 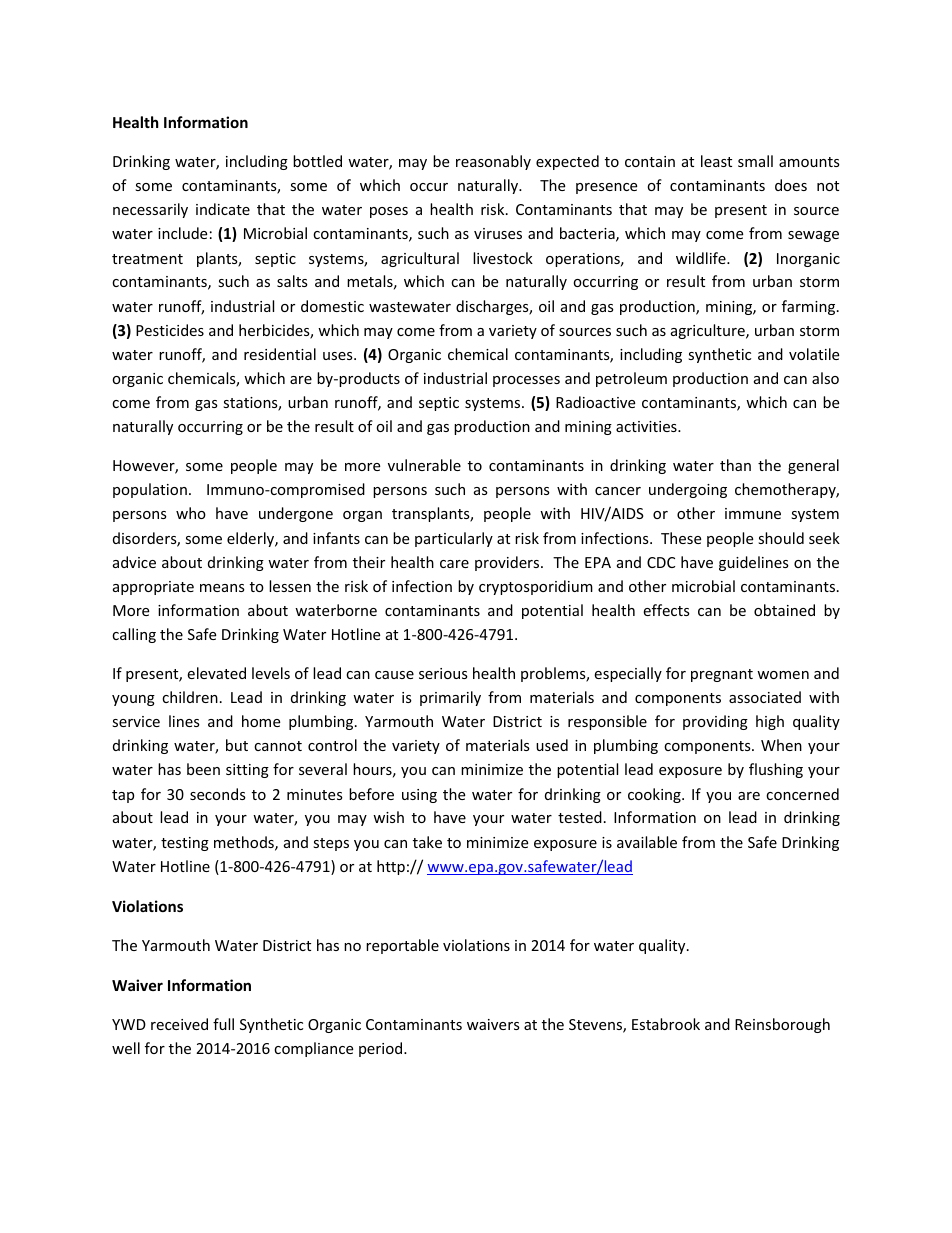 I want to click on reasonably, so click(x=493, y=162).
